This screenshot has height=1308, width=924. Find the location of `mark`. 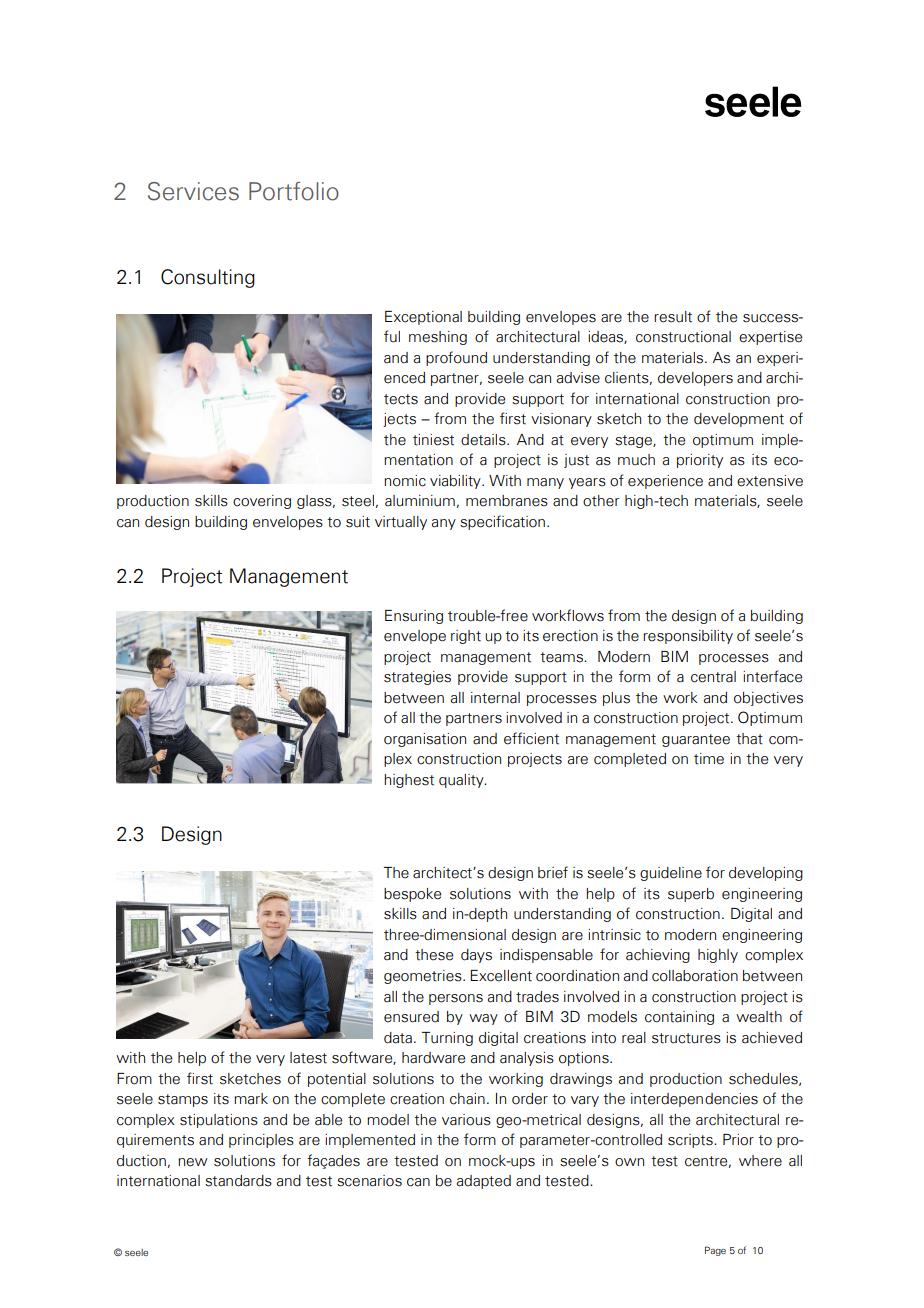

mark is located at coordinates (251, 1099).
